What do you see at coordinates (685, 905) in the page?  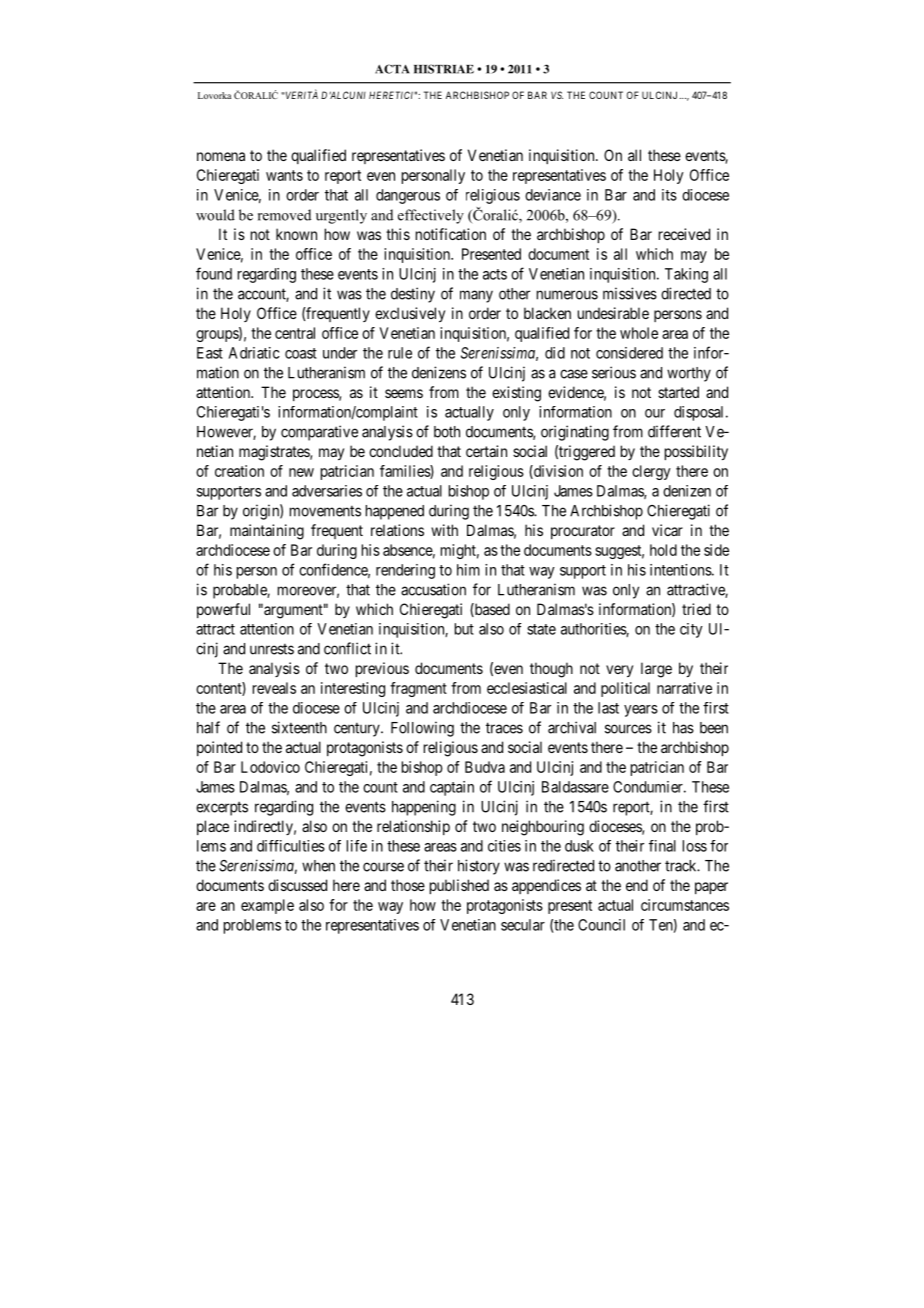 I see `circumstances` at bounding box center [685, 905].
